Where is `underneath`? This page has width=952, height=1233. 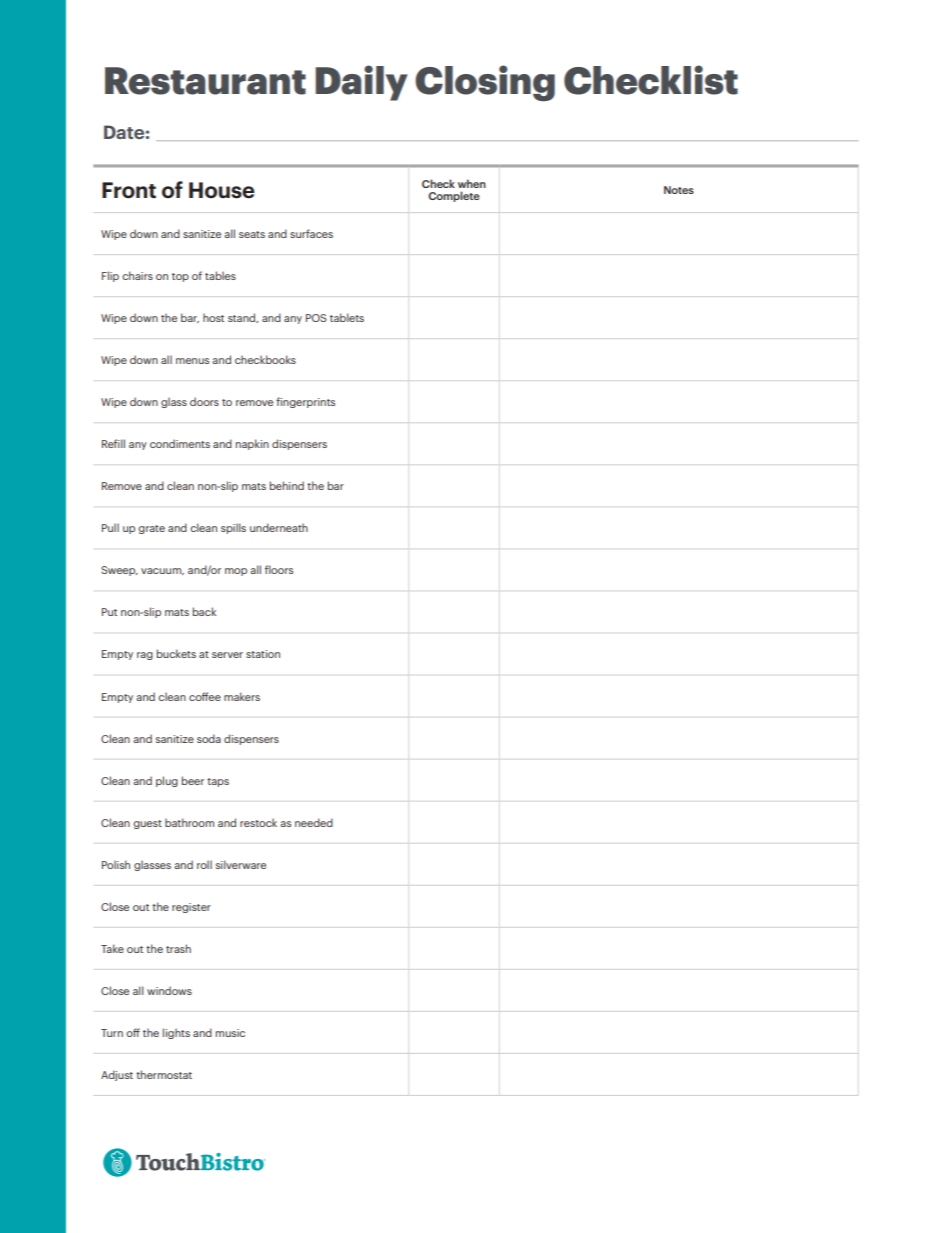 underneath is located at coordinates (279, 527).
